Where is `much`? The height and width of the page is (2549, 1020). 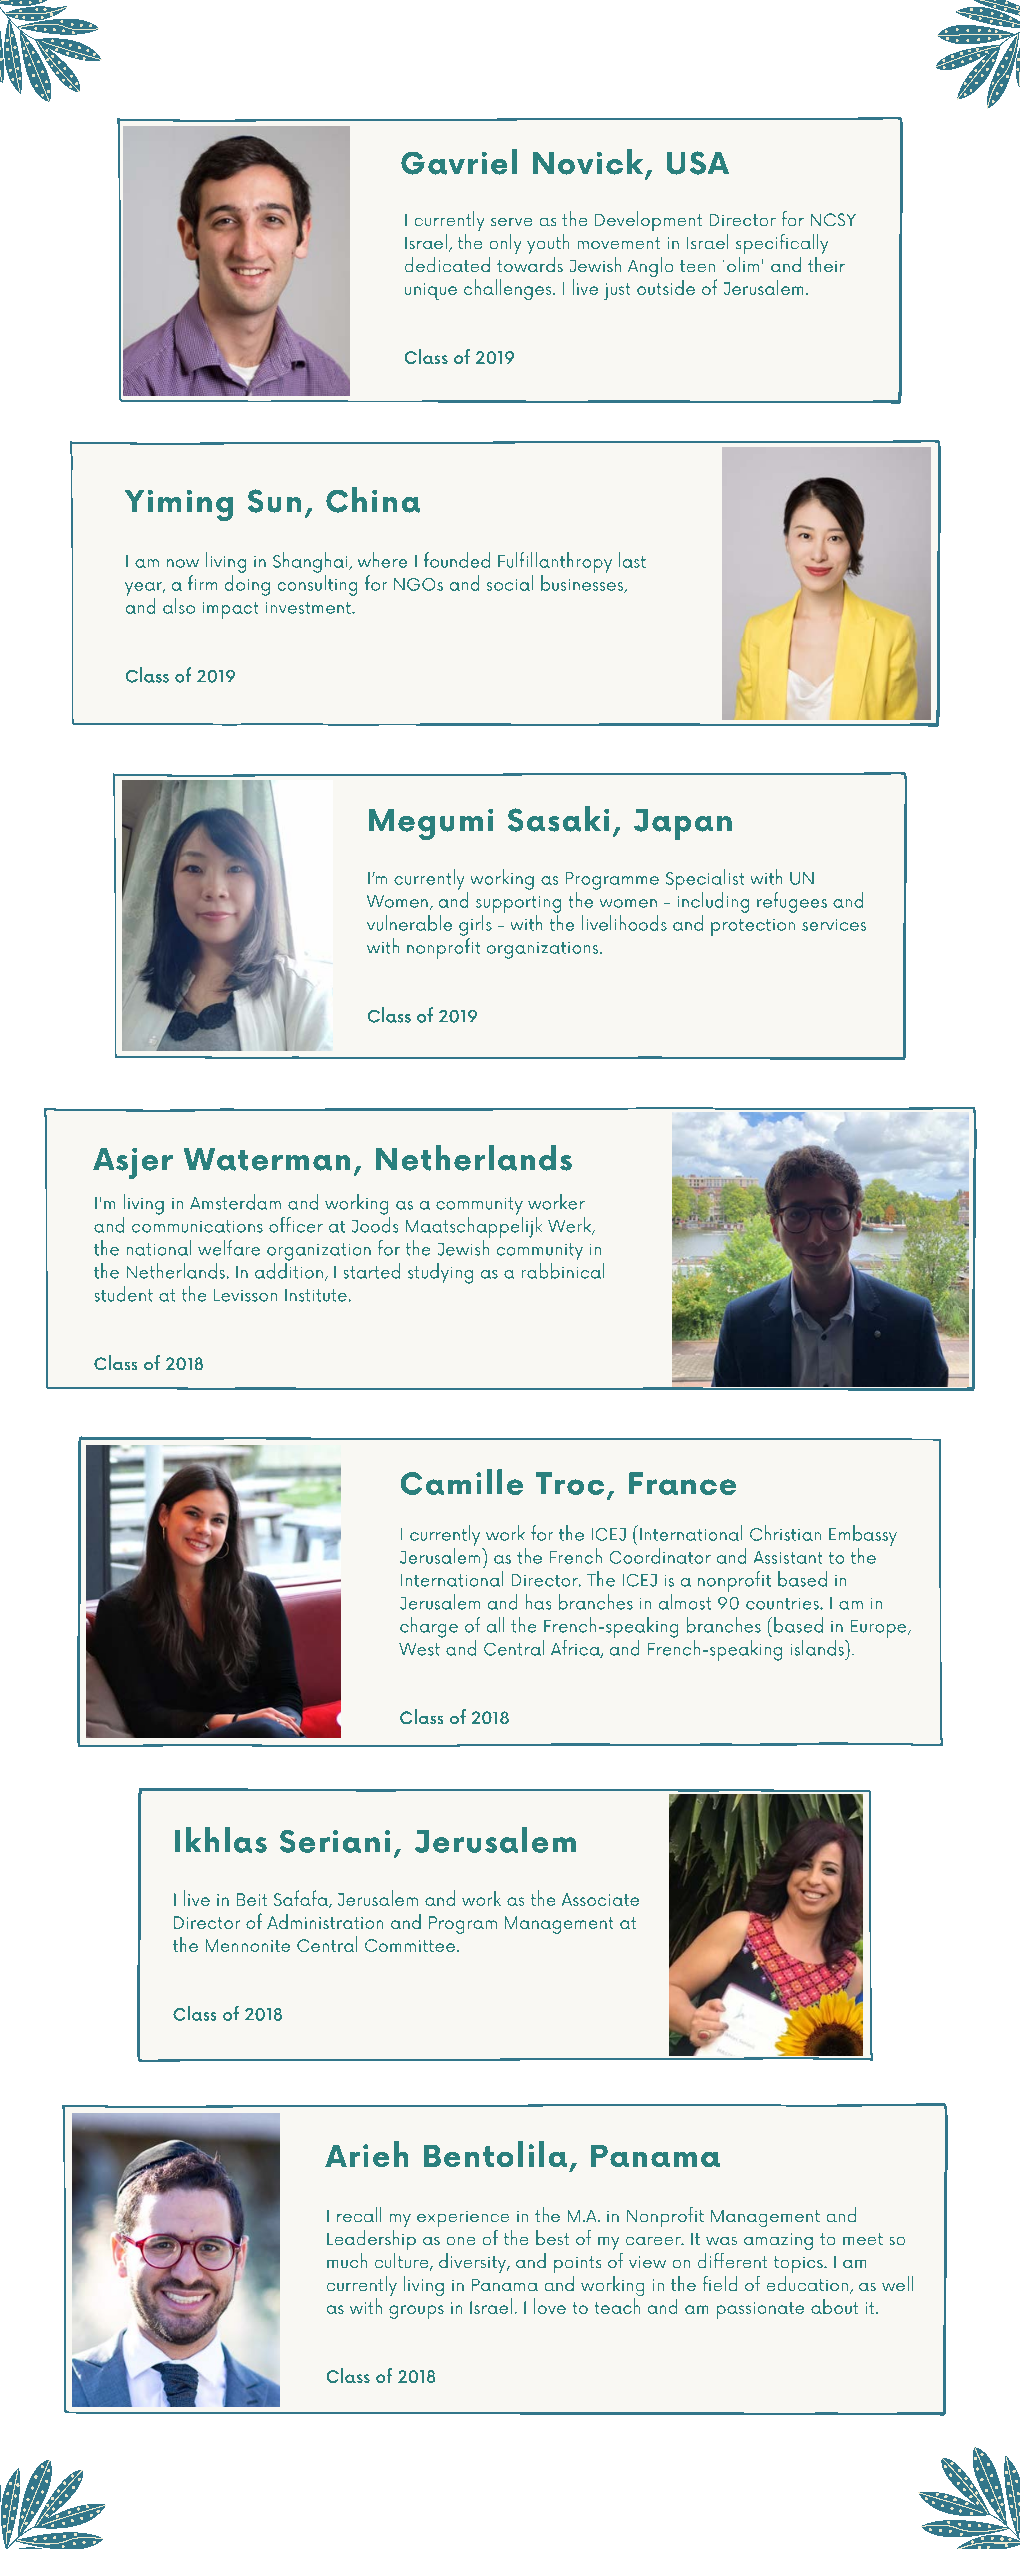
much is located at coordinates (347, 2260).
